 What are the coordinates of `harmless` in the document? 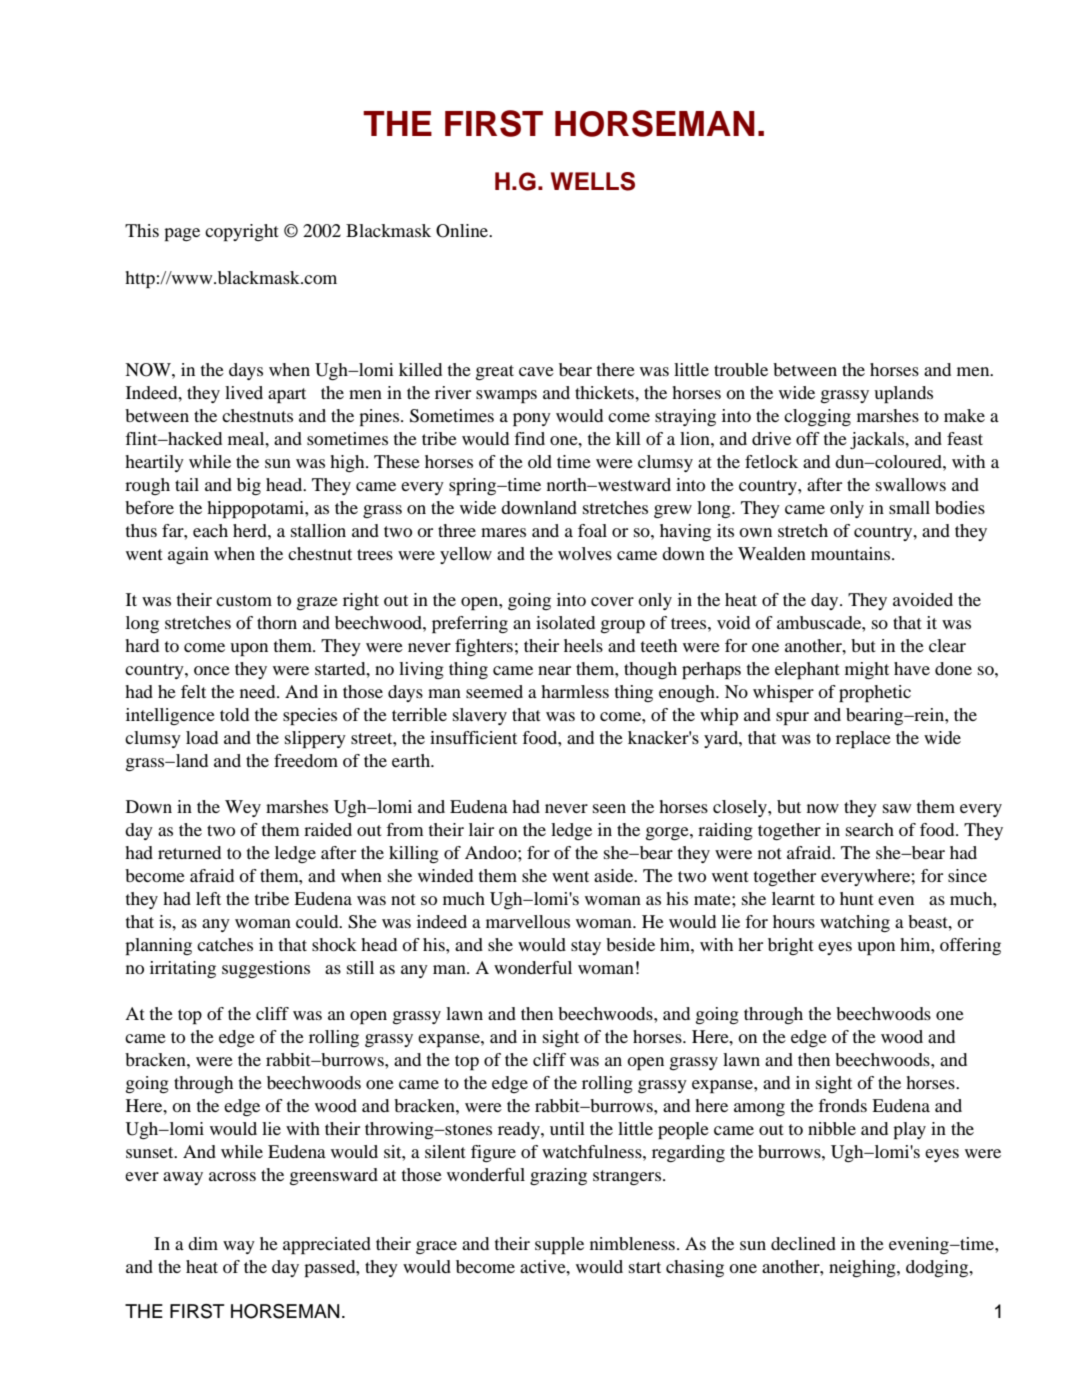 It's located at (575, 691).
